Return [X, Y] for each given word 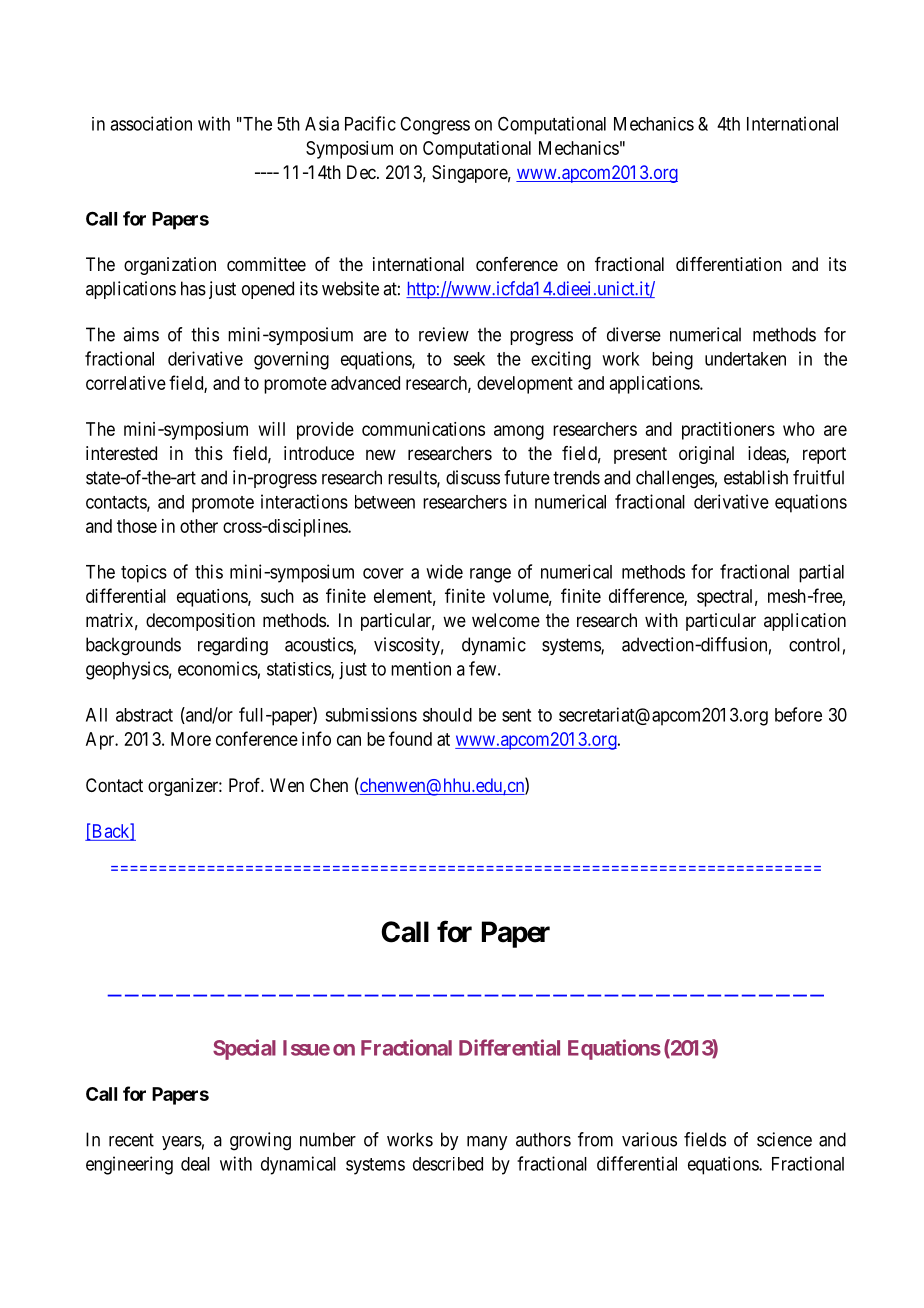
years [182, 1143]
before [798, 714]
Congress [435, 126]
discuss [473, 477]
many [487, 1143]
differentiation [729, 264]
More [191, 739]
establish [756, 477]
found [410, 738]
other [199, 526]
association [151, 123]
